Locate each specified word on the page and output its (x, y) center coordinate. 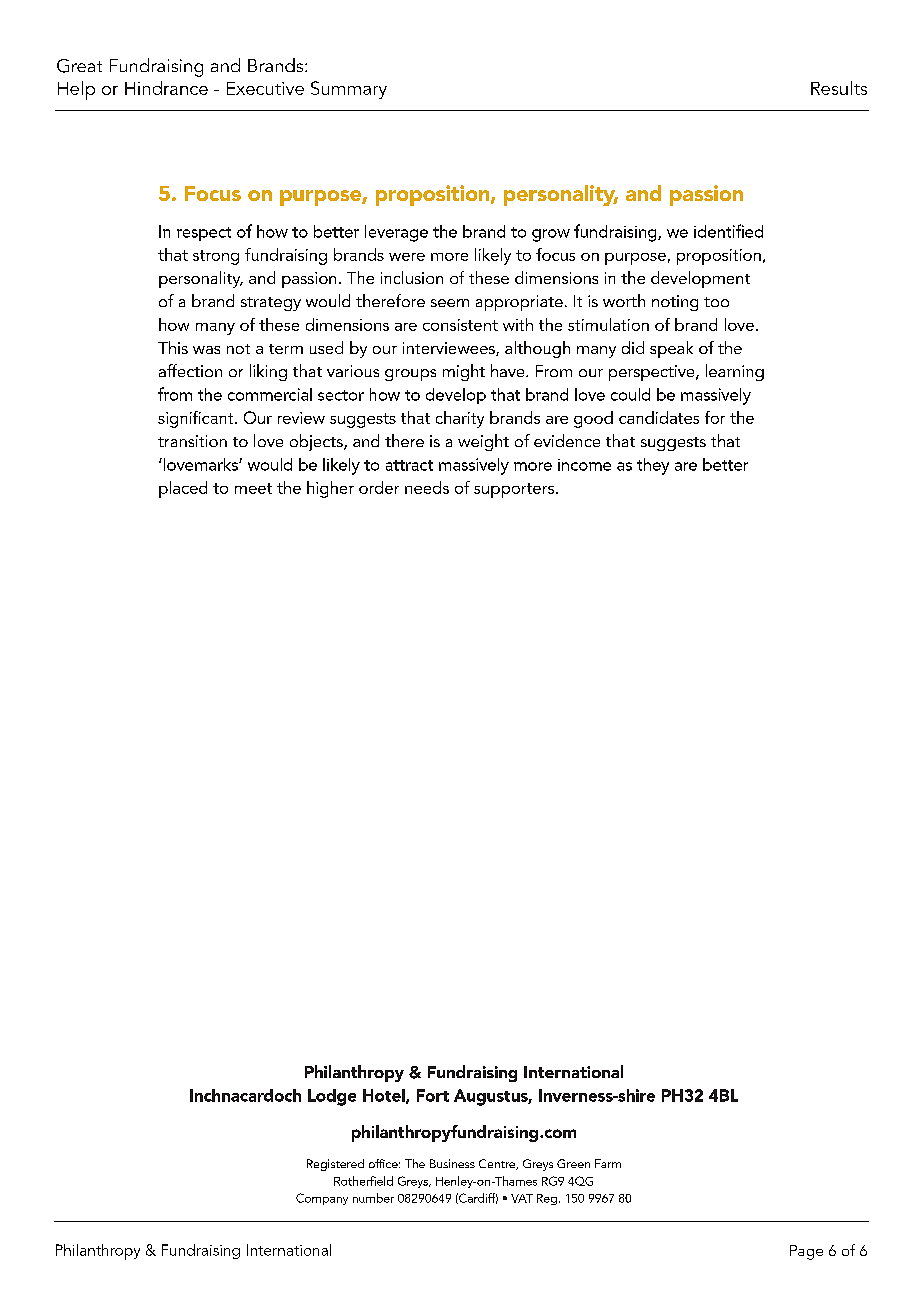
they (653, 466)
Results (839, 88)
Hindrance (166, 88)
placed (183, 489)
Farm (608, 1163)
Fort (433, 1095)
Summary (349, 90)
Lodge (332, 1097)
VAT (522, 1198)
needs (427, 487)
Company (322, 1199)
